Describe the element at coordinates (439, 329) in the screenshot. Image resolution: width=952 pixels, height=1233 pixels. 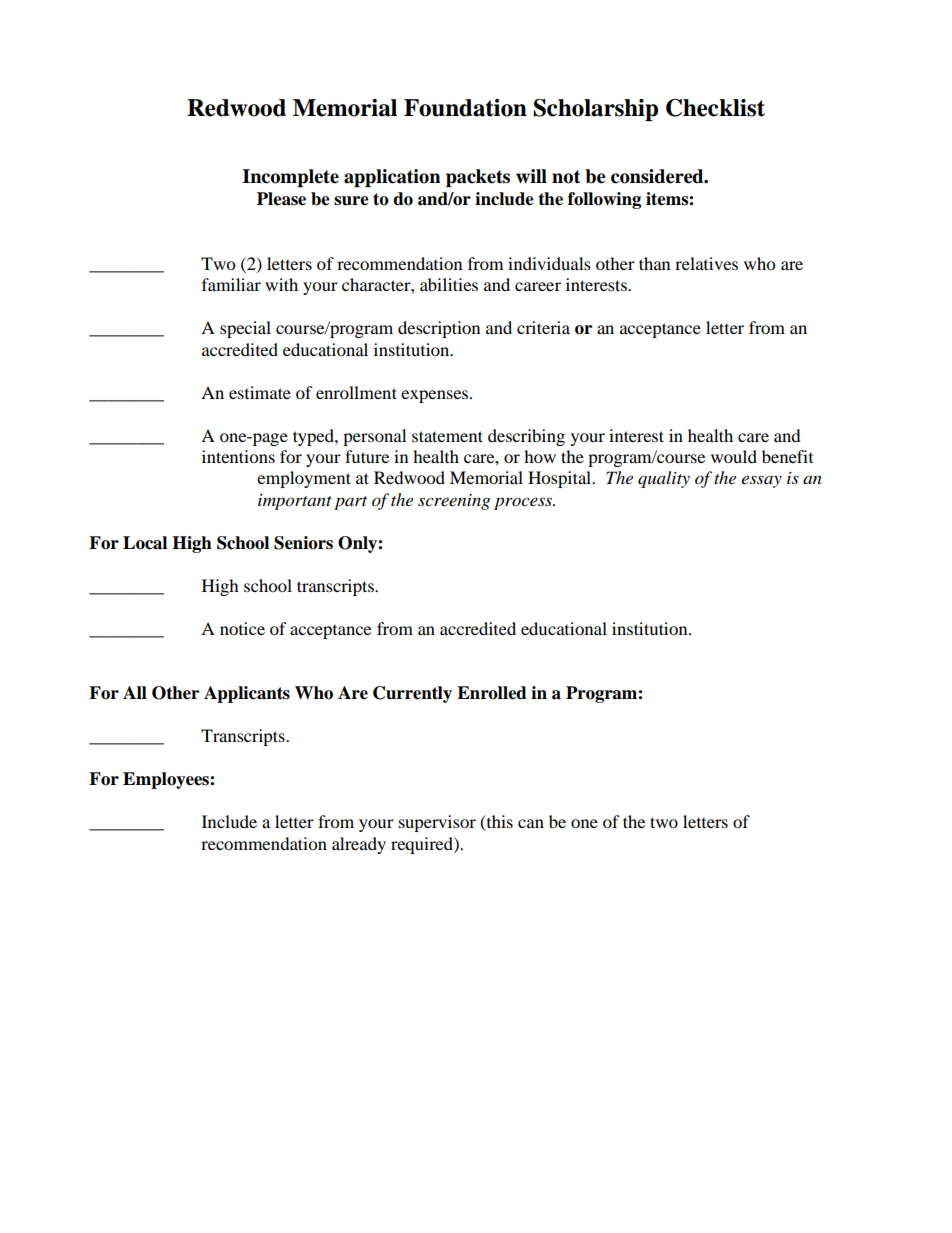
I see `description` at that location.
